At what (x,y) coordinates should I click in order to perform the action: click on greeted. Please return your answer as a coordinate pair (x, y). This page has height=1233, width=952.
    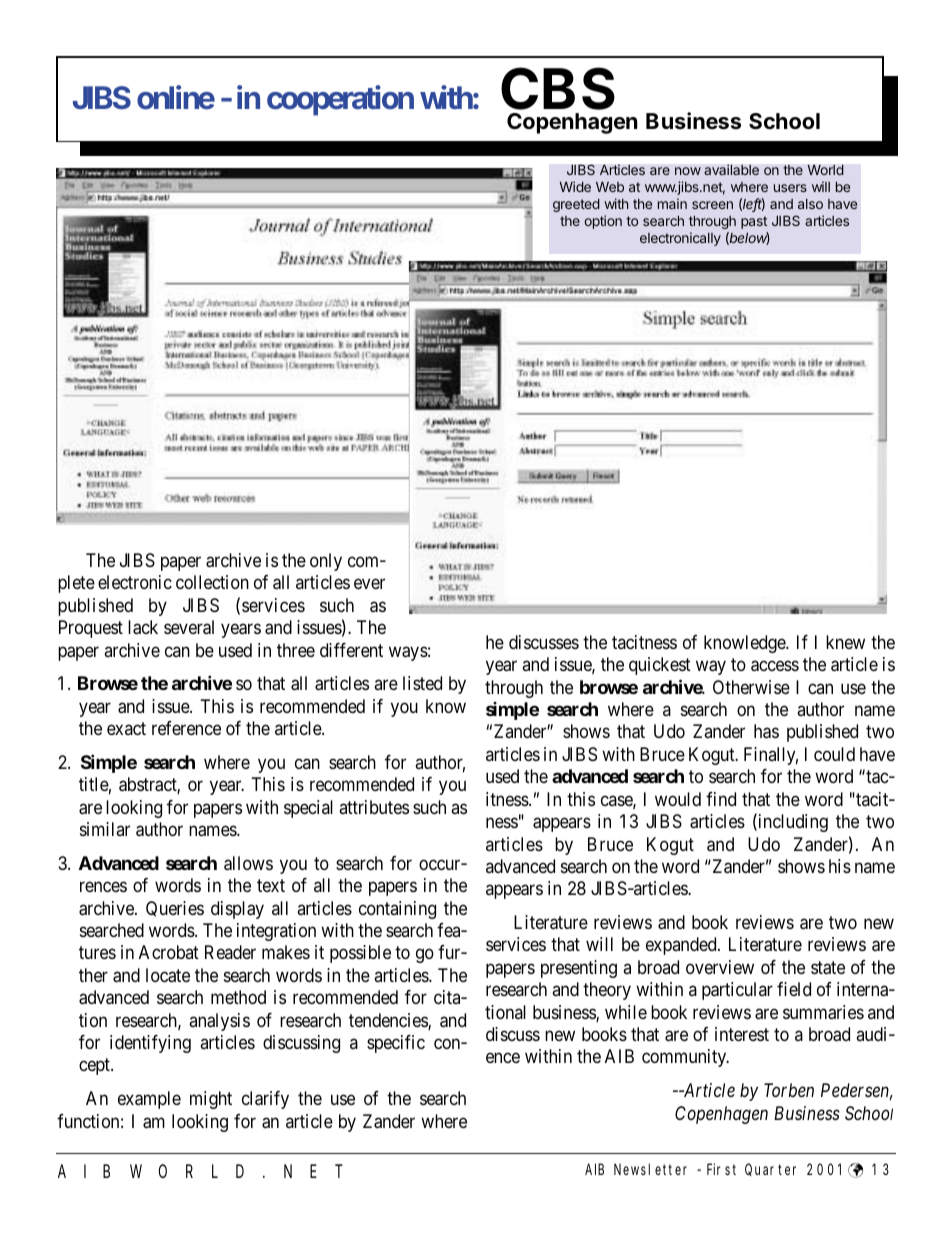
    Looking at the image, I should click on (576, 205).
